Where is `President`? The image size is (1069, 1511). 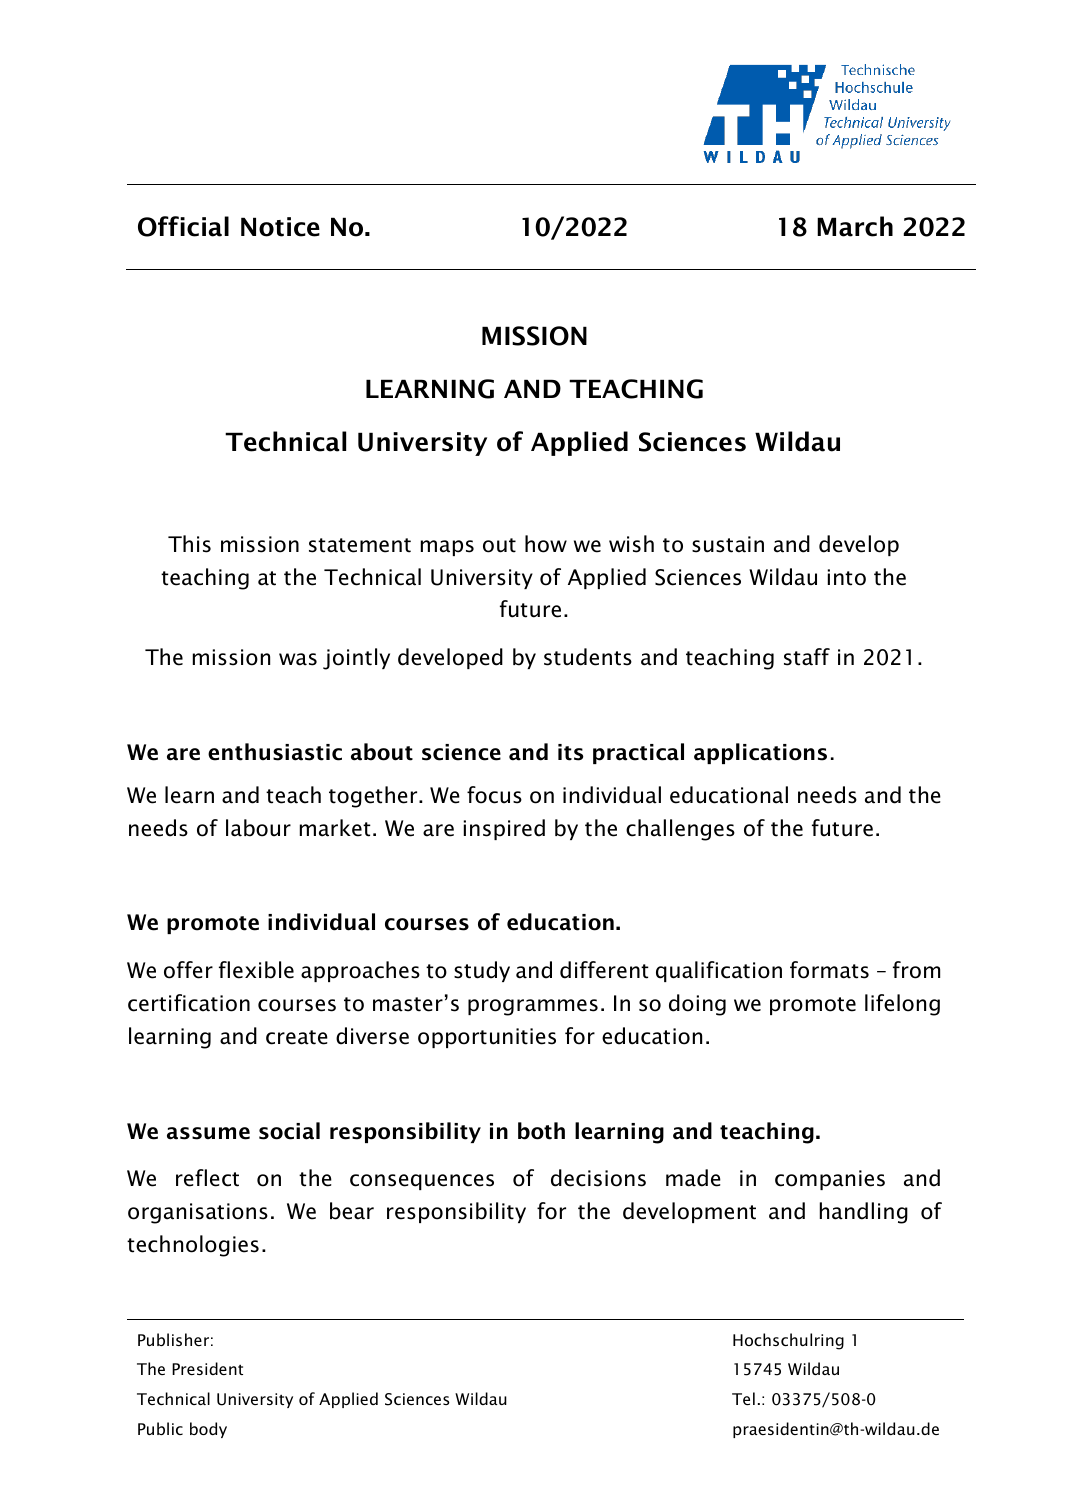
President is located at coordinates (207, 1368).
